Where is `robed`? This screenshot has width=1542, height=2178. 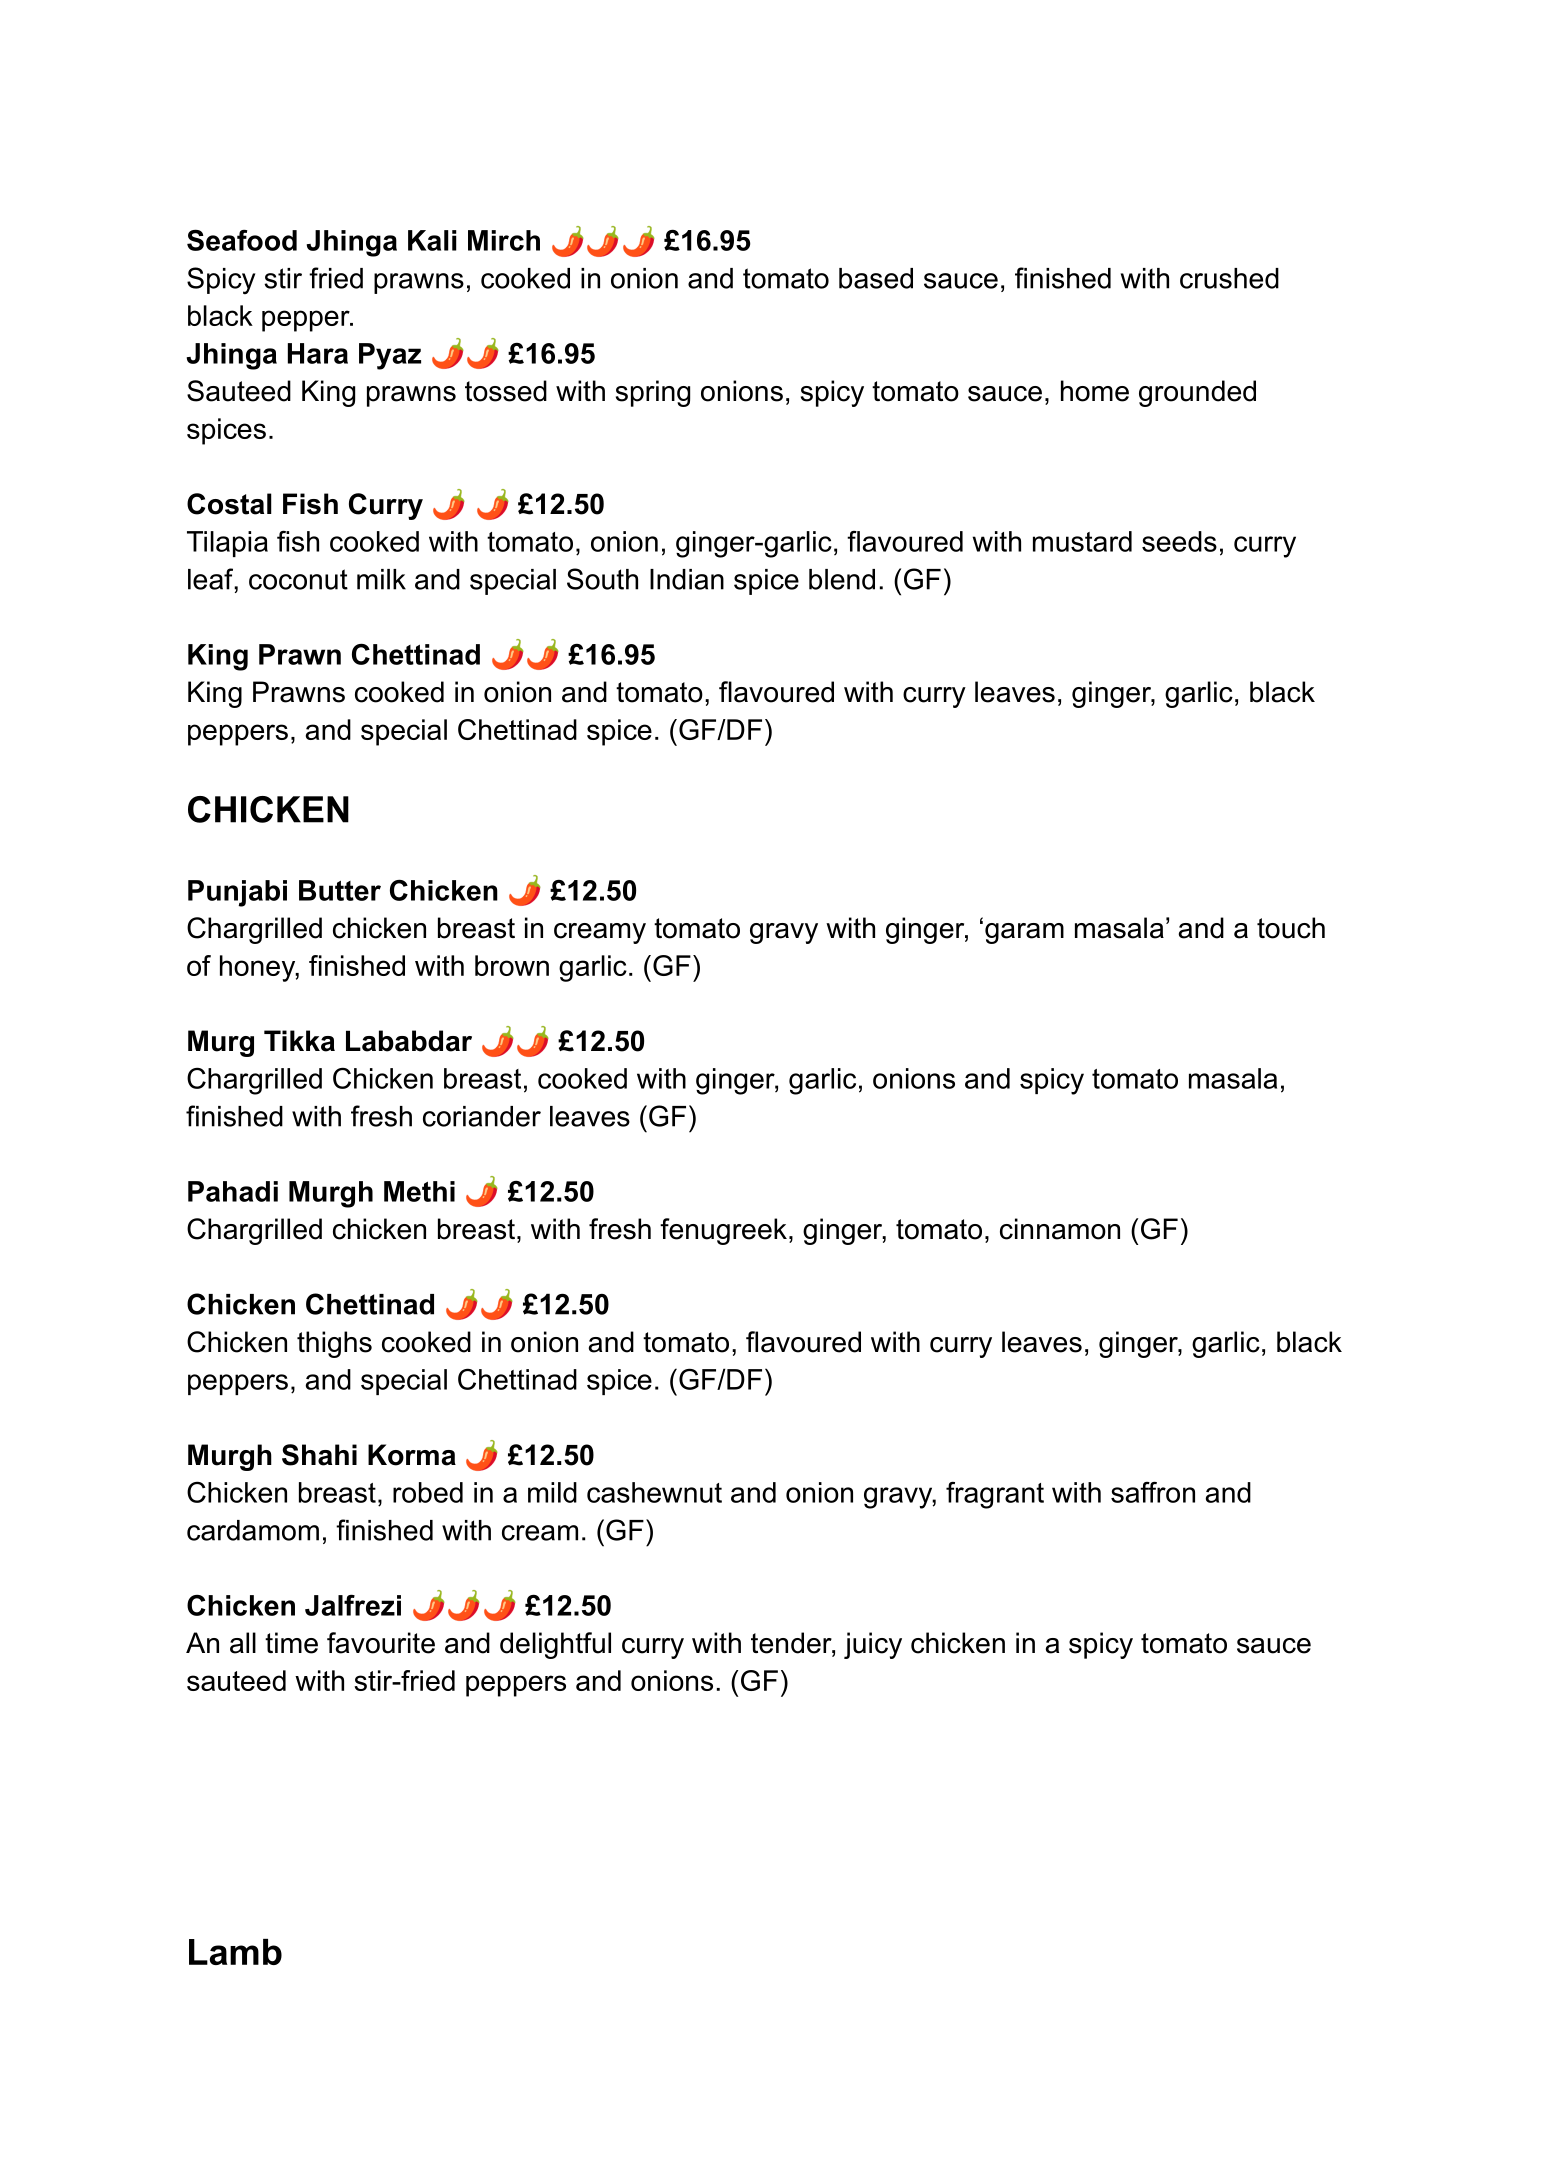
robed is located at coordinates (428, 1492).
